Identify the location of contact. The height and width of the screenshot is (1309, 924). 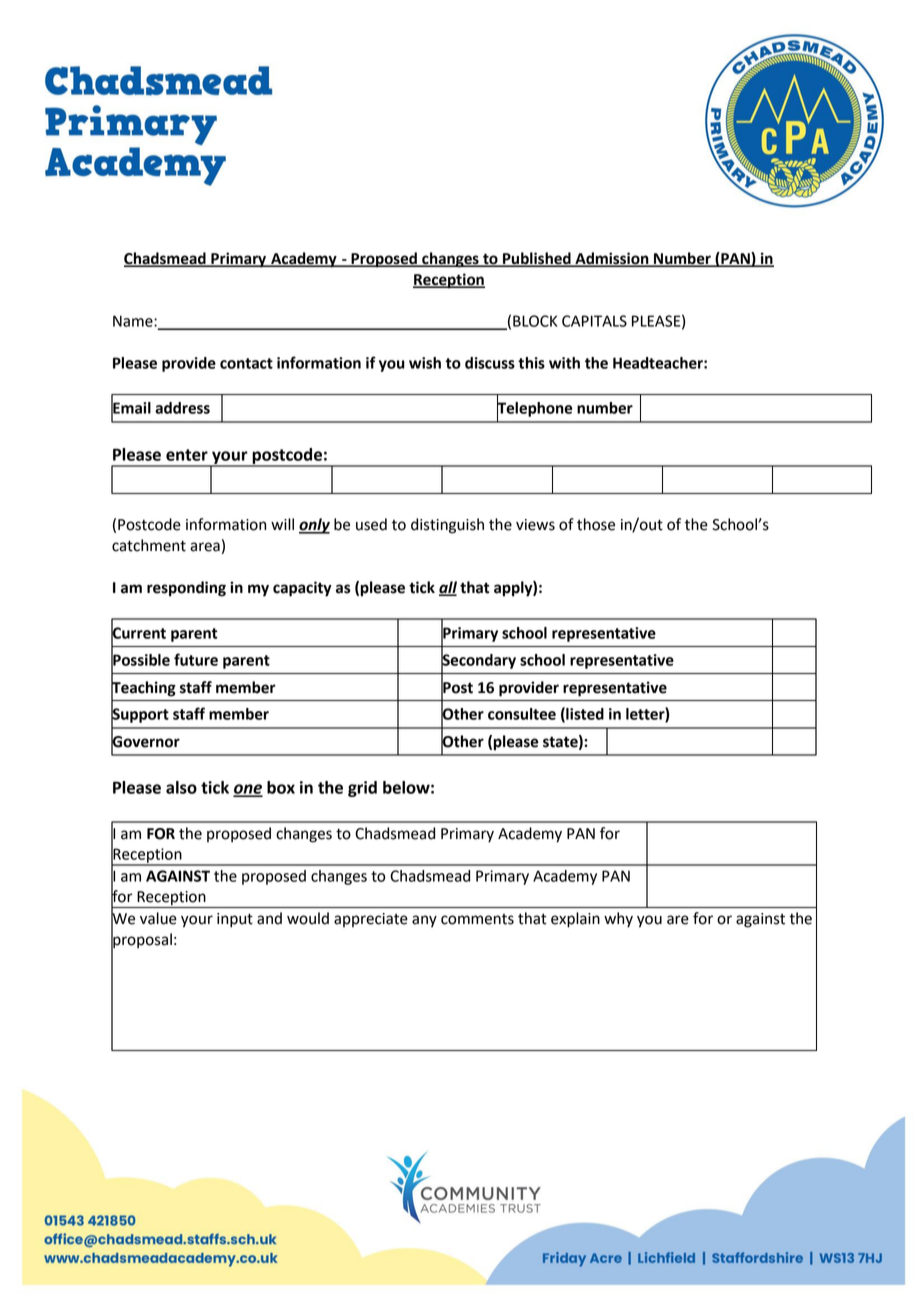
(246, 363).
